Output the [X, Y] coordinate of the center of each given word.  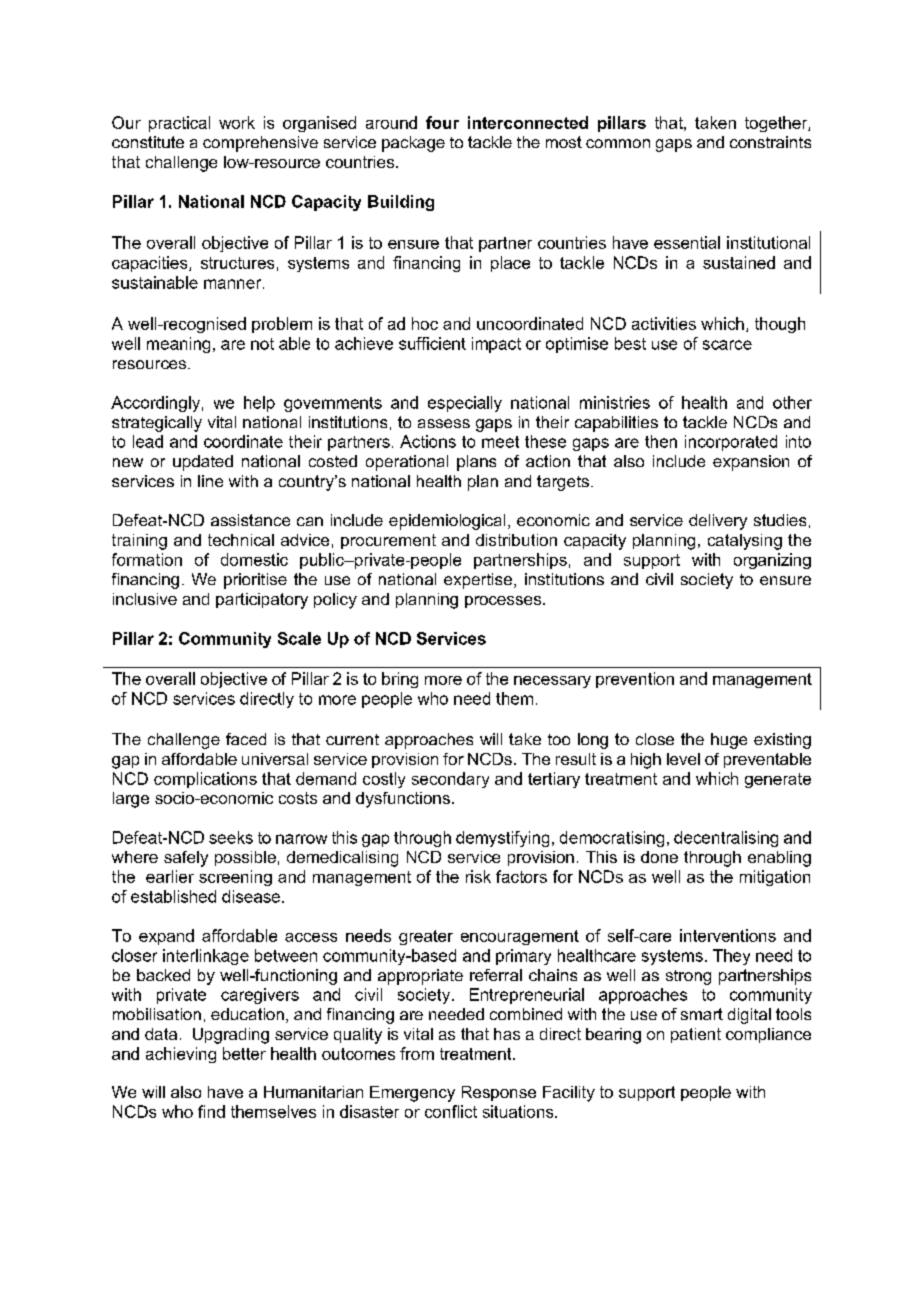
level [683, 759]
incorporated [731, 443]
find [211, 1111]
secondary [450, 780]
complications [205, 780]
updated [203, 463]
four [442, 122]
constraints [770, 142]
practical [179, 124]
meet [500, 442]
